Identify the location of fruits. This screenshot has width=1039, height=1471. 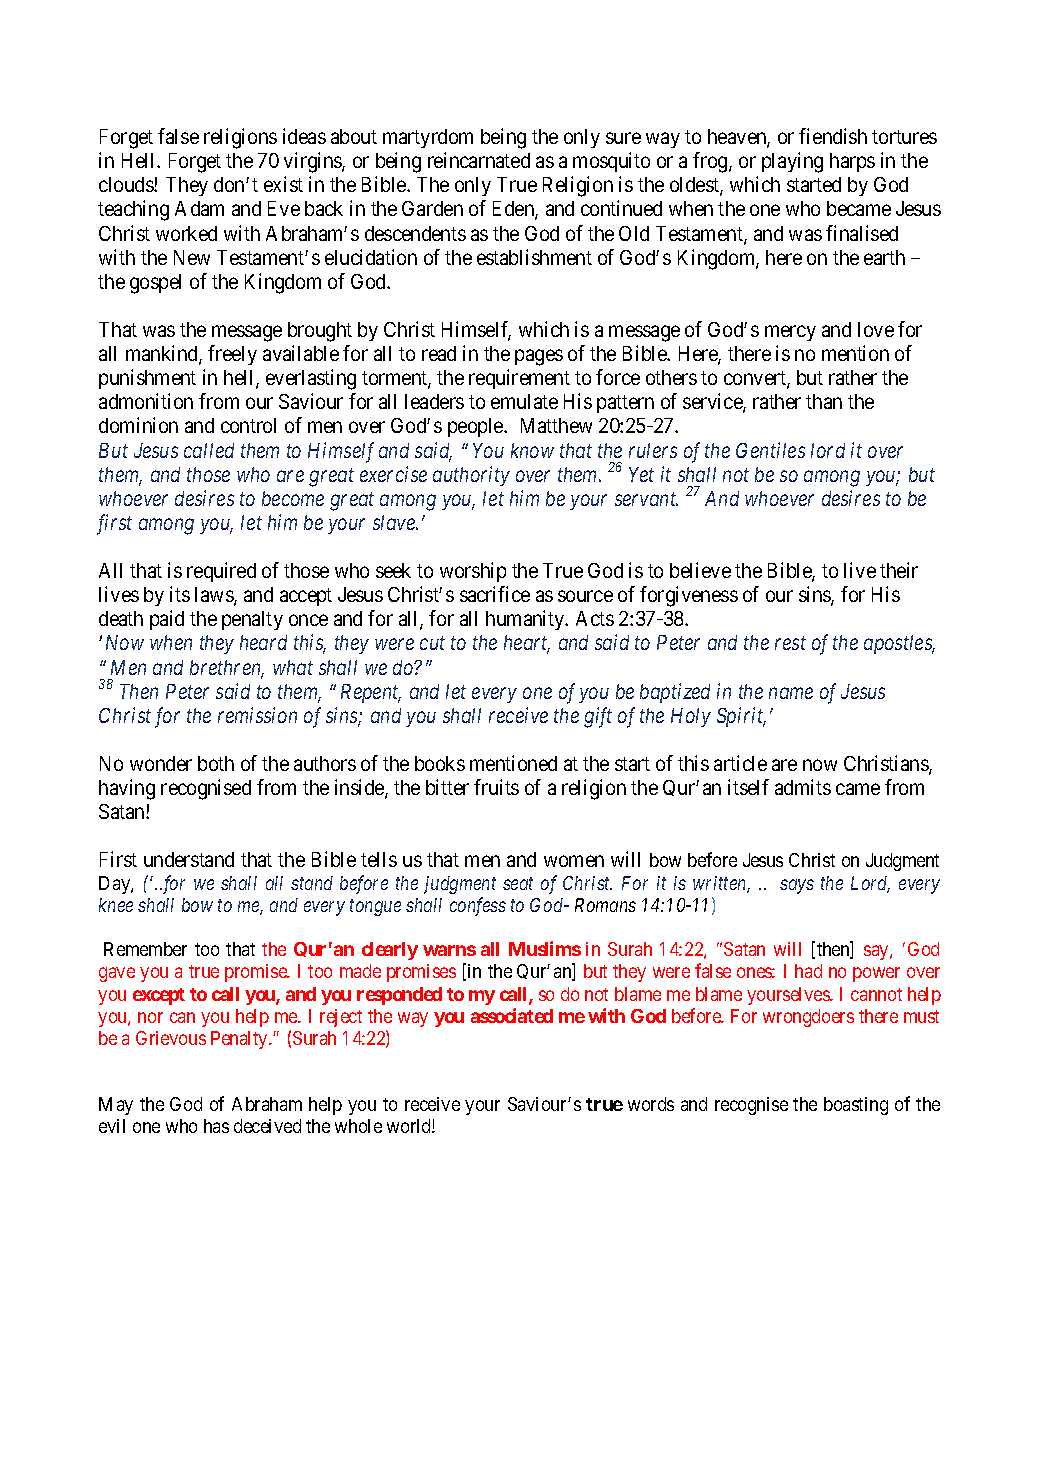
(496, 787).
